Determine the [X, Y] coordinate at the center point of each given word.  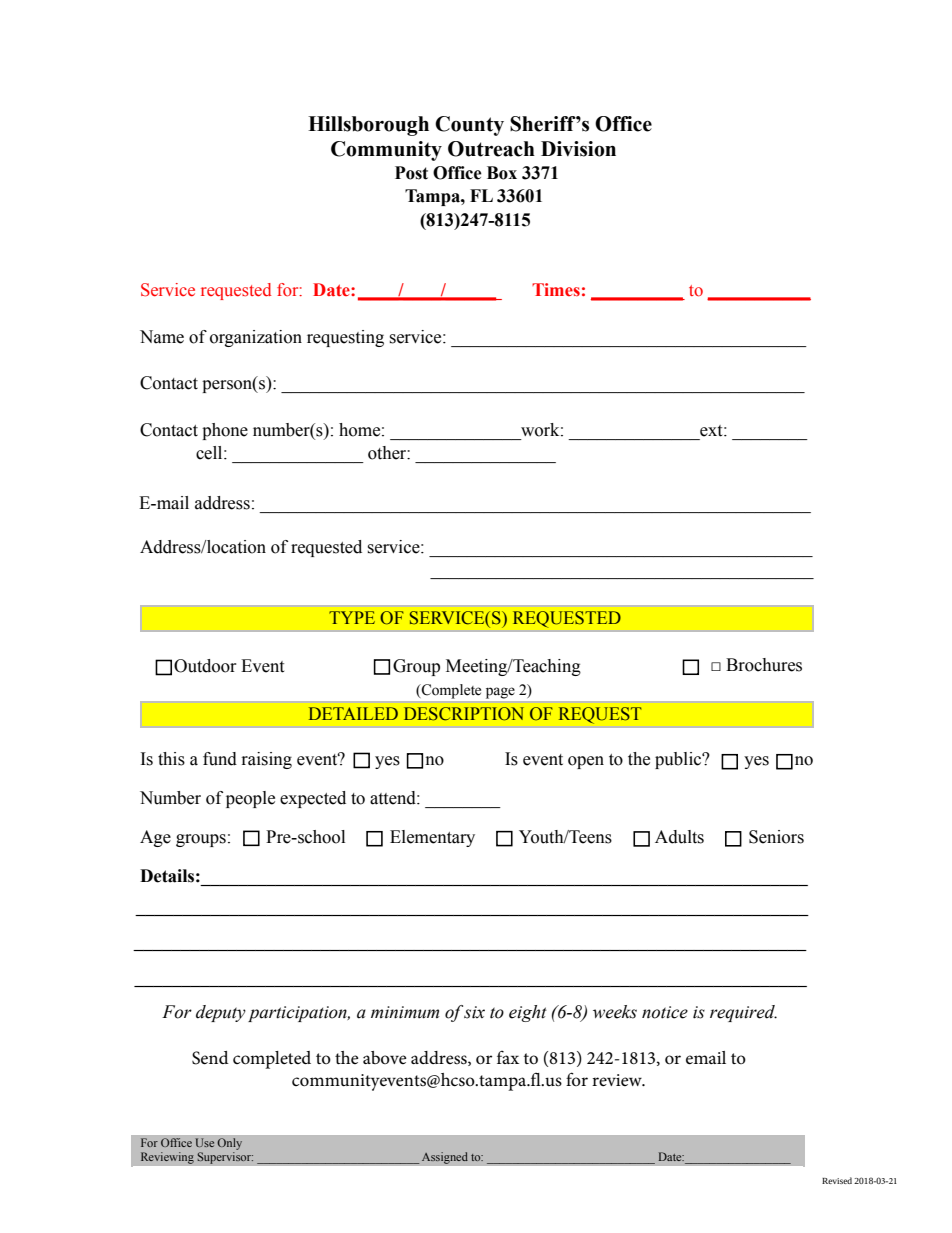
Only [229, 1145]
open [586, 762]
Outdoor [205, 666]
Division [578, 149]
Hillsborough [368, 126]
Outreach [491, 149]
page [500, 693]
